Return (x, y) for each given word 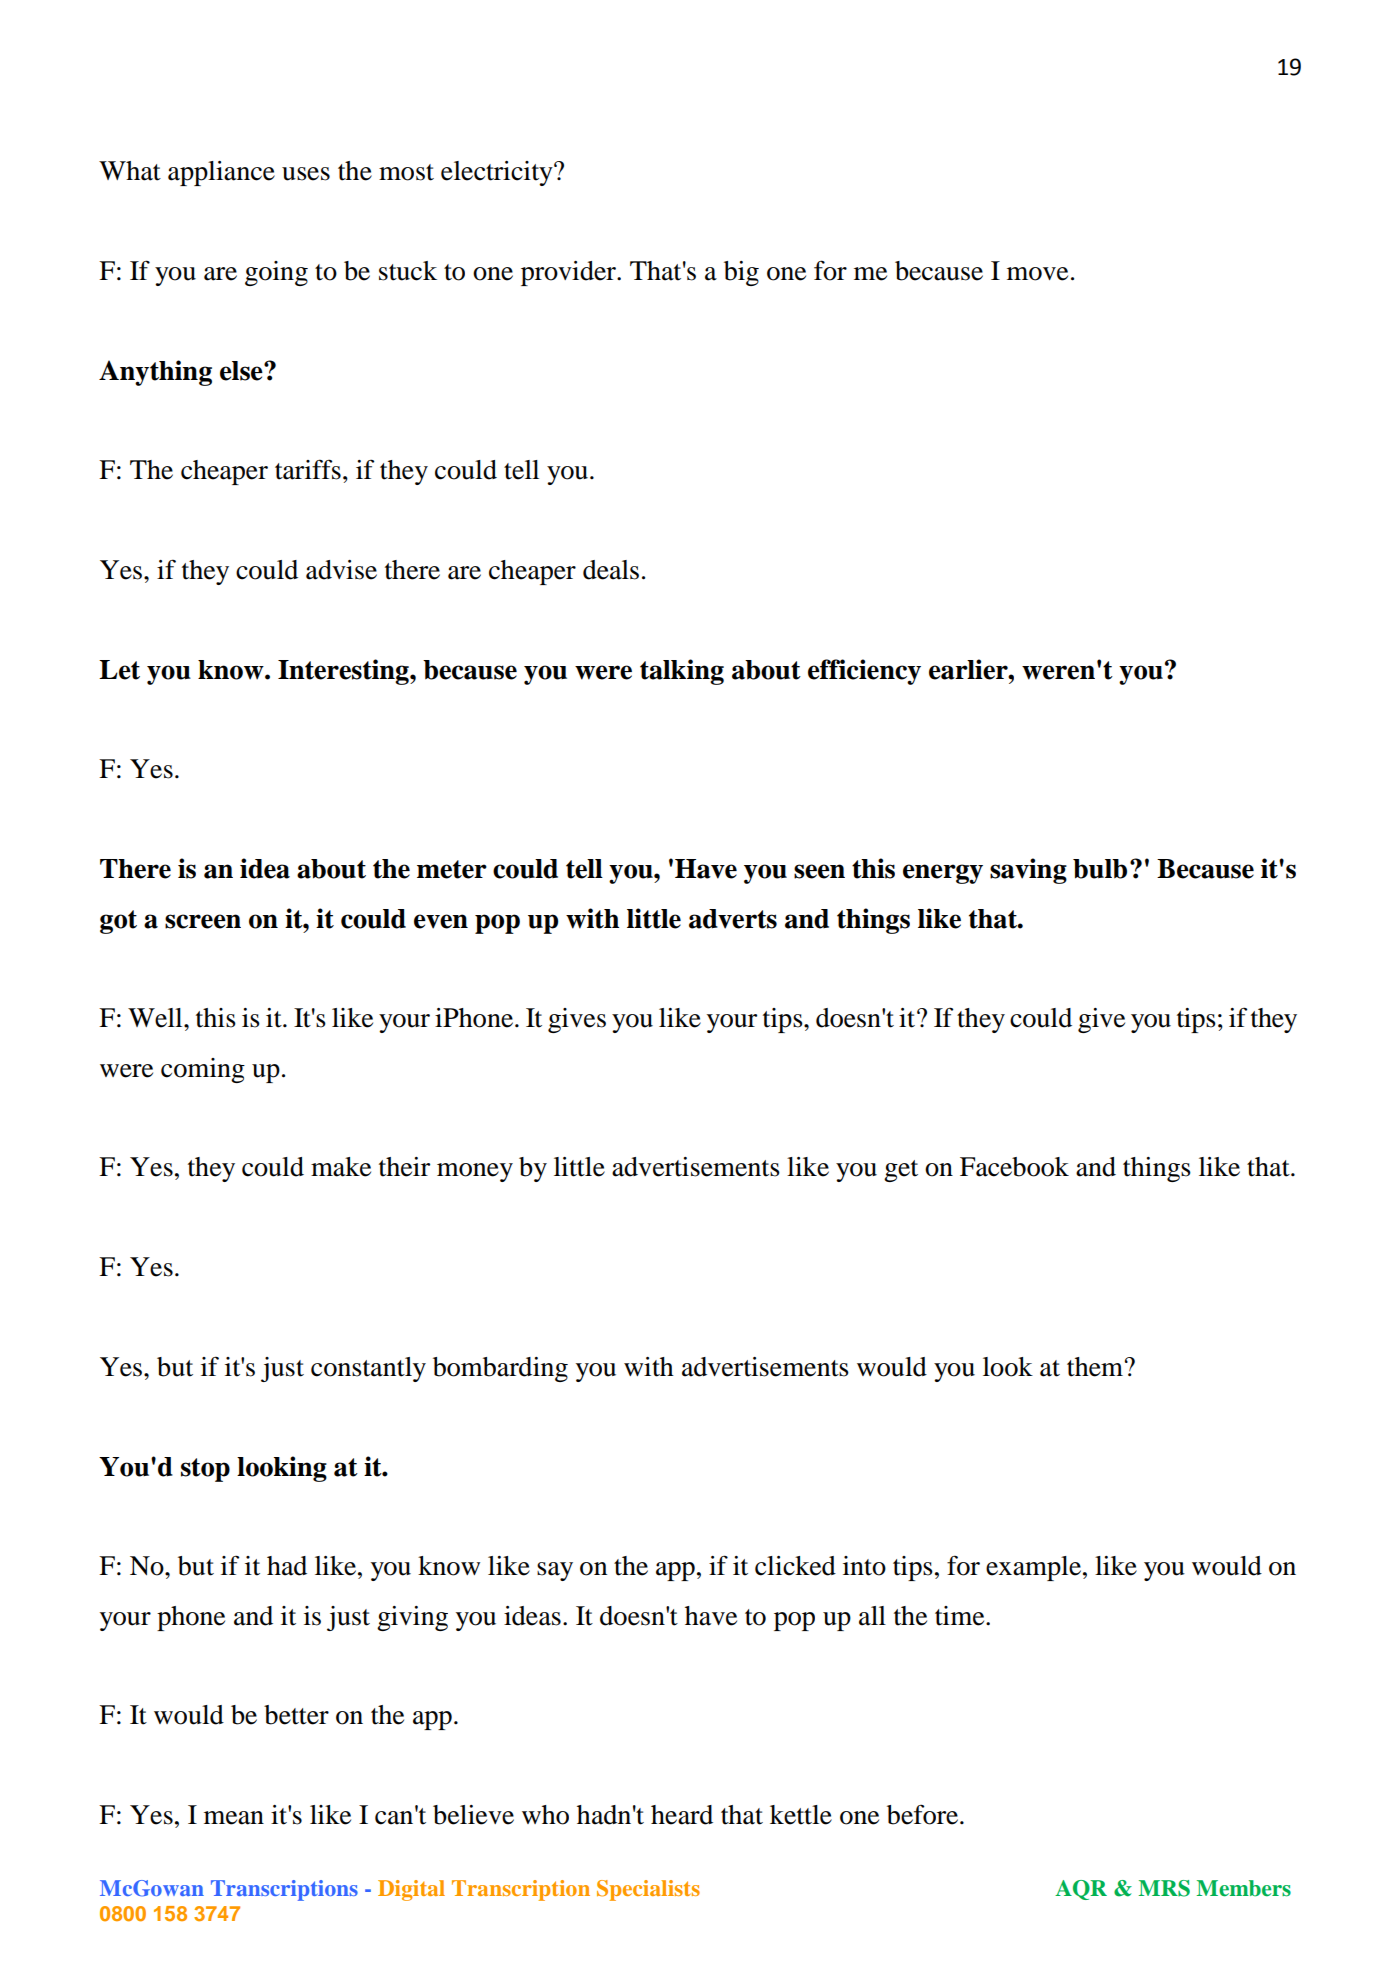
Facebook (1014, 1167)
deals (611, 570)
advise (341, 570)
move (1037, 274)
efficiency (864, 672)
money (475, 1172)
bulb (1100, 869)
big (741, 273)
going (276, 273)
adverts (733, 919)
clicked (795, 1566)
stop (205, 1470)
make (341, 1167)
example (1035, 1568)
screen (203, 921)
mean (234, 1818)
